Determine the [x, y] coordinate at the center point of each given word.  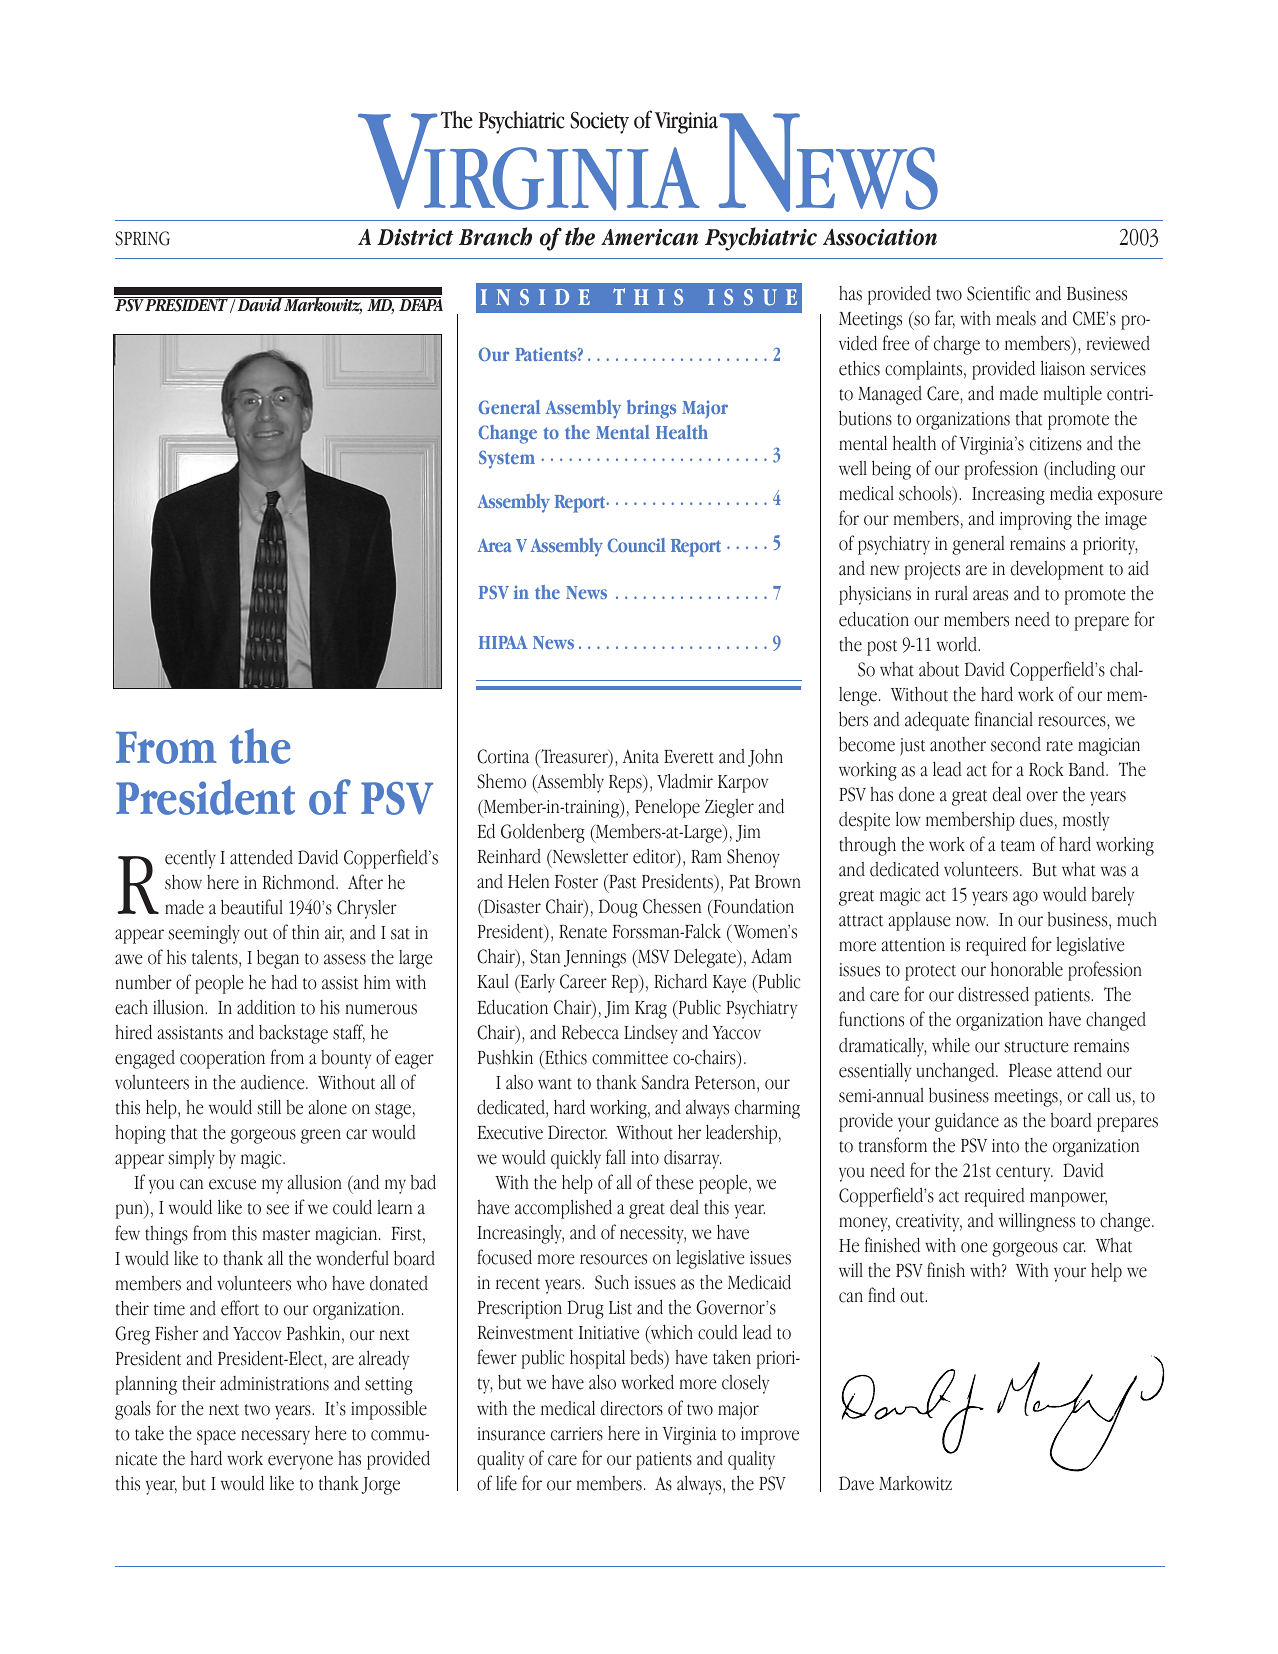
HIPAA [503, 642]
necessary [275, 1437]
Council [636, 545]
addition [266, 1007]
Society [599, 123]
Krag [651, 1010]
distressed [993, 994]
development [1057, 570]
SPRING [142, 238]
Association [880, 237]
